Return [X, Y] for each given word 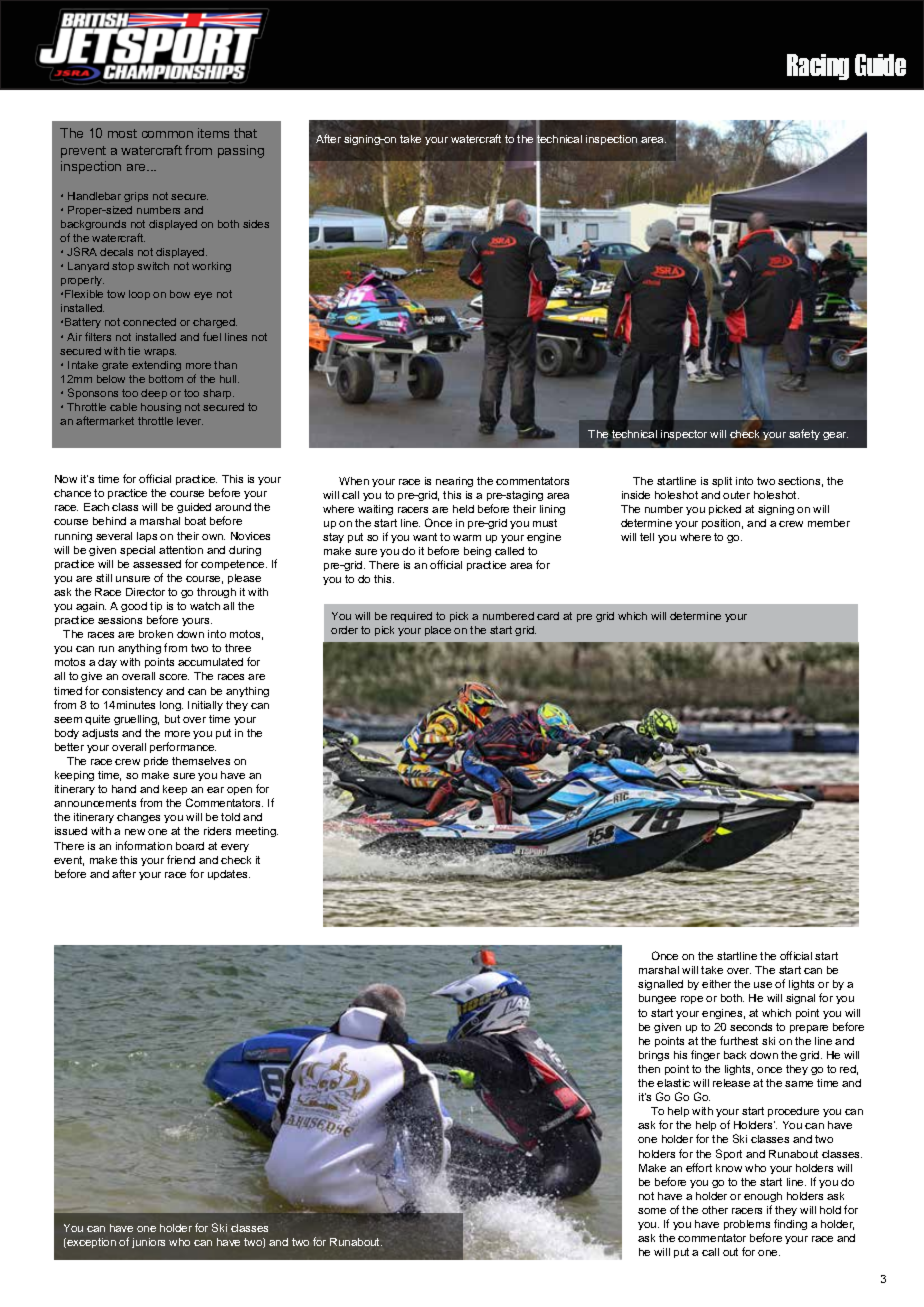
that [245, 133]
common [167, 134]
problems [747, 1225]
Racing [818, 67]
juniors [148, 1243]
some [652, 1211]
